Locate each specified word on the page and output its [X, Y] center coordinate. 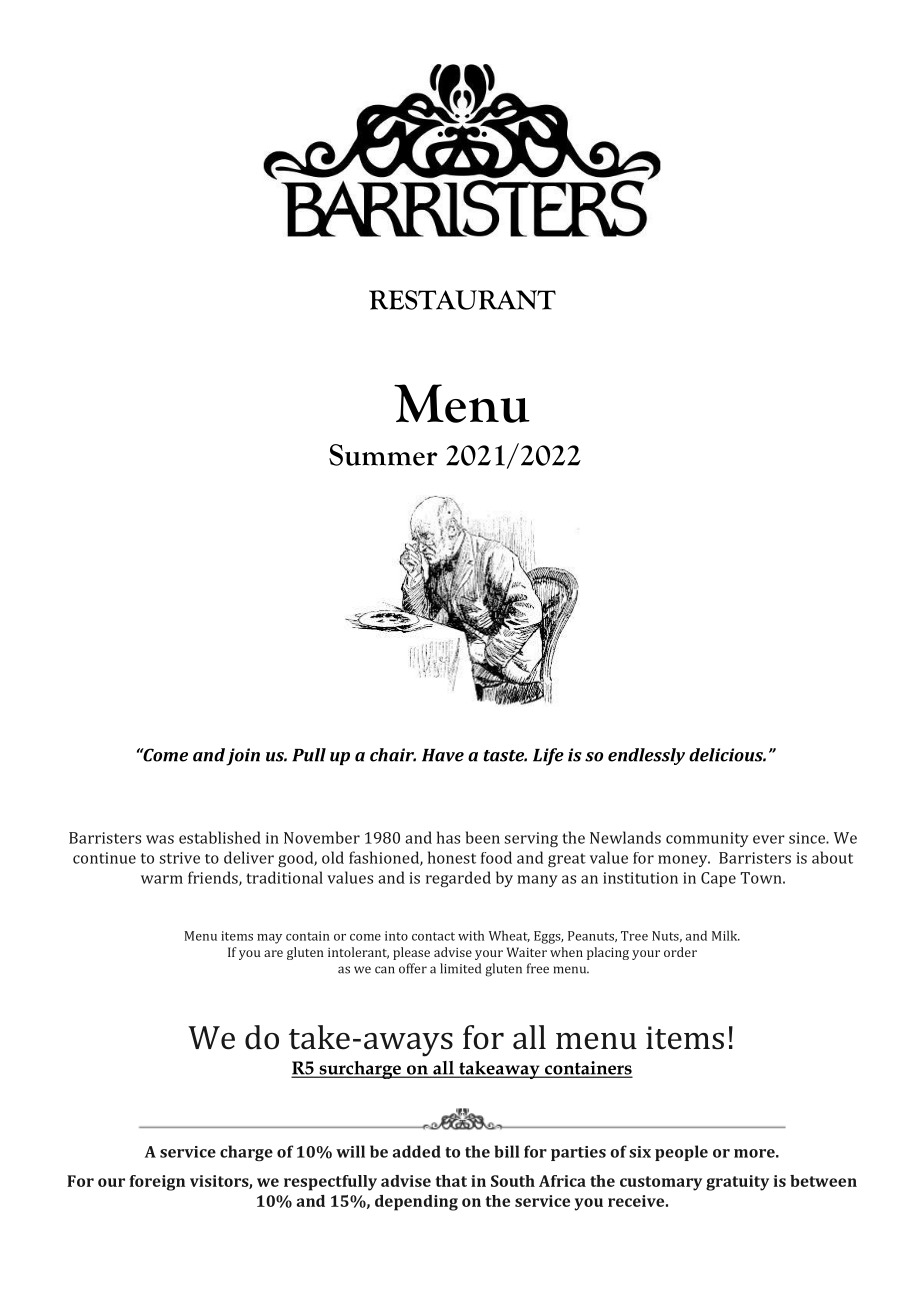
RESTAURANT [462, 300]
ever [769, 839]
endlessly [646, 756]
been [483, 837]
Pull [309, 755]
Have [443, 755]
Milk [726, 935]
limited [460, 968]
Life [548, 757]
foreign [157, 1183]
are [273, 953]
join [243, 757]
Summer [383, 455]
